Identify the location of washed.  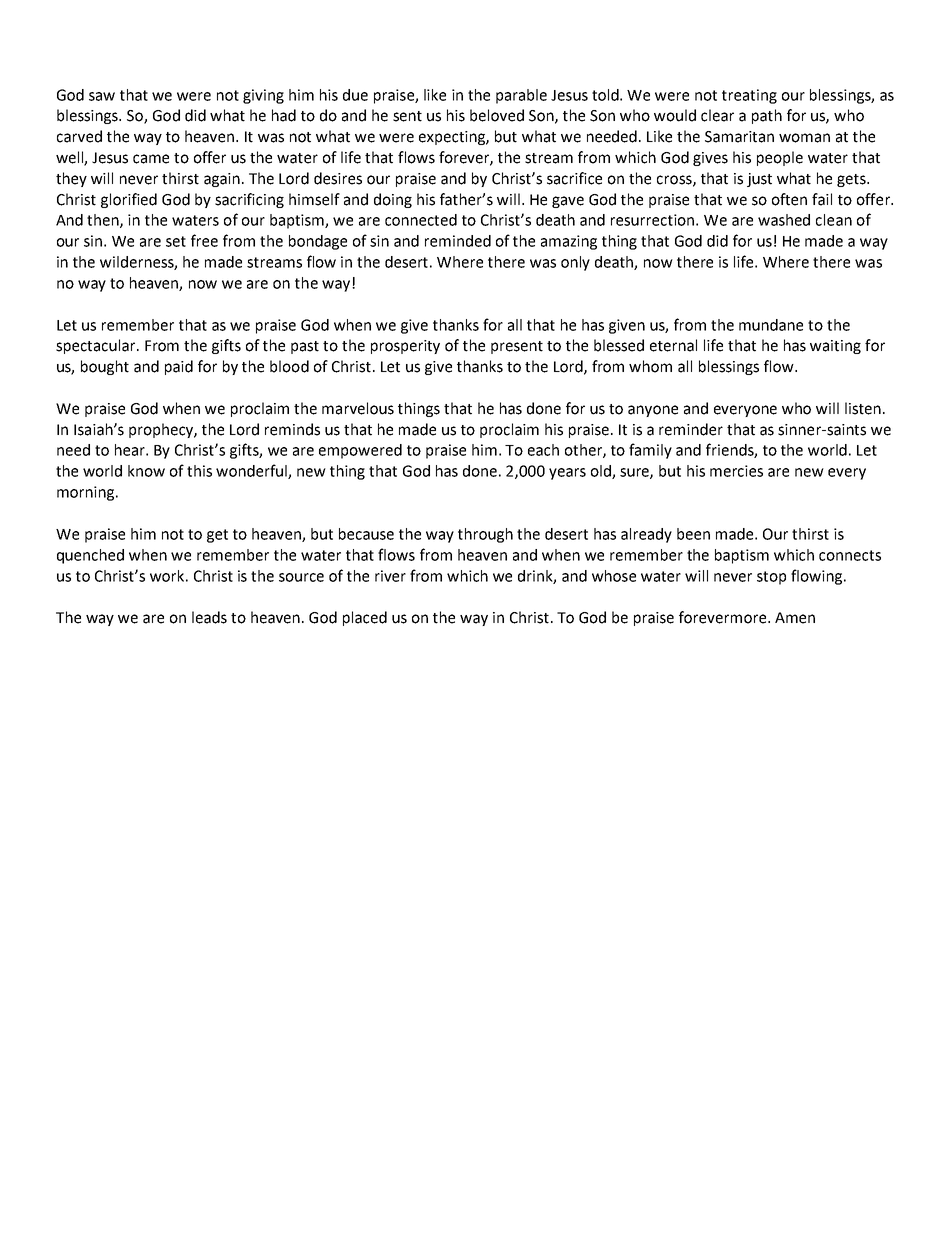
(784, 220).
